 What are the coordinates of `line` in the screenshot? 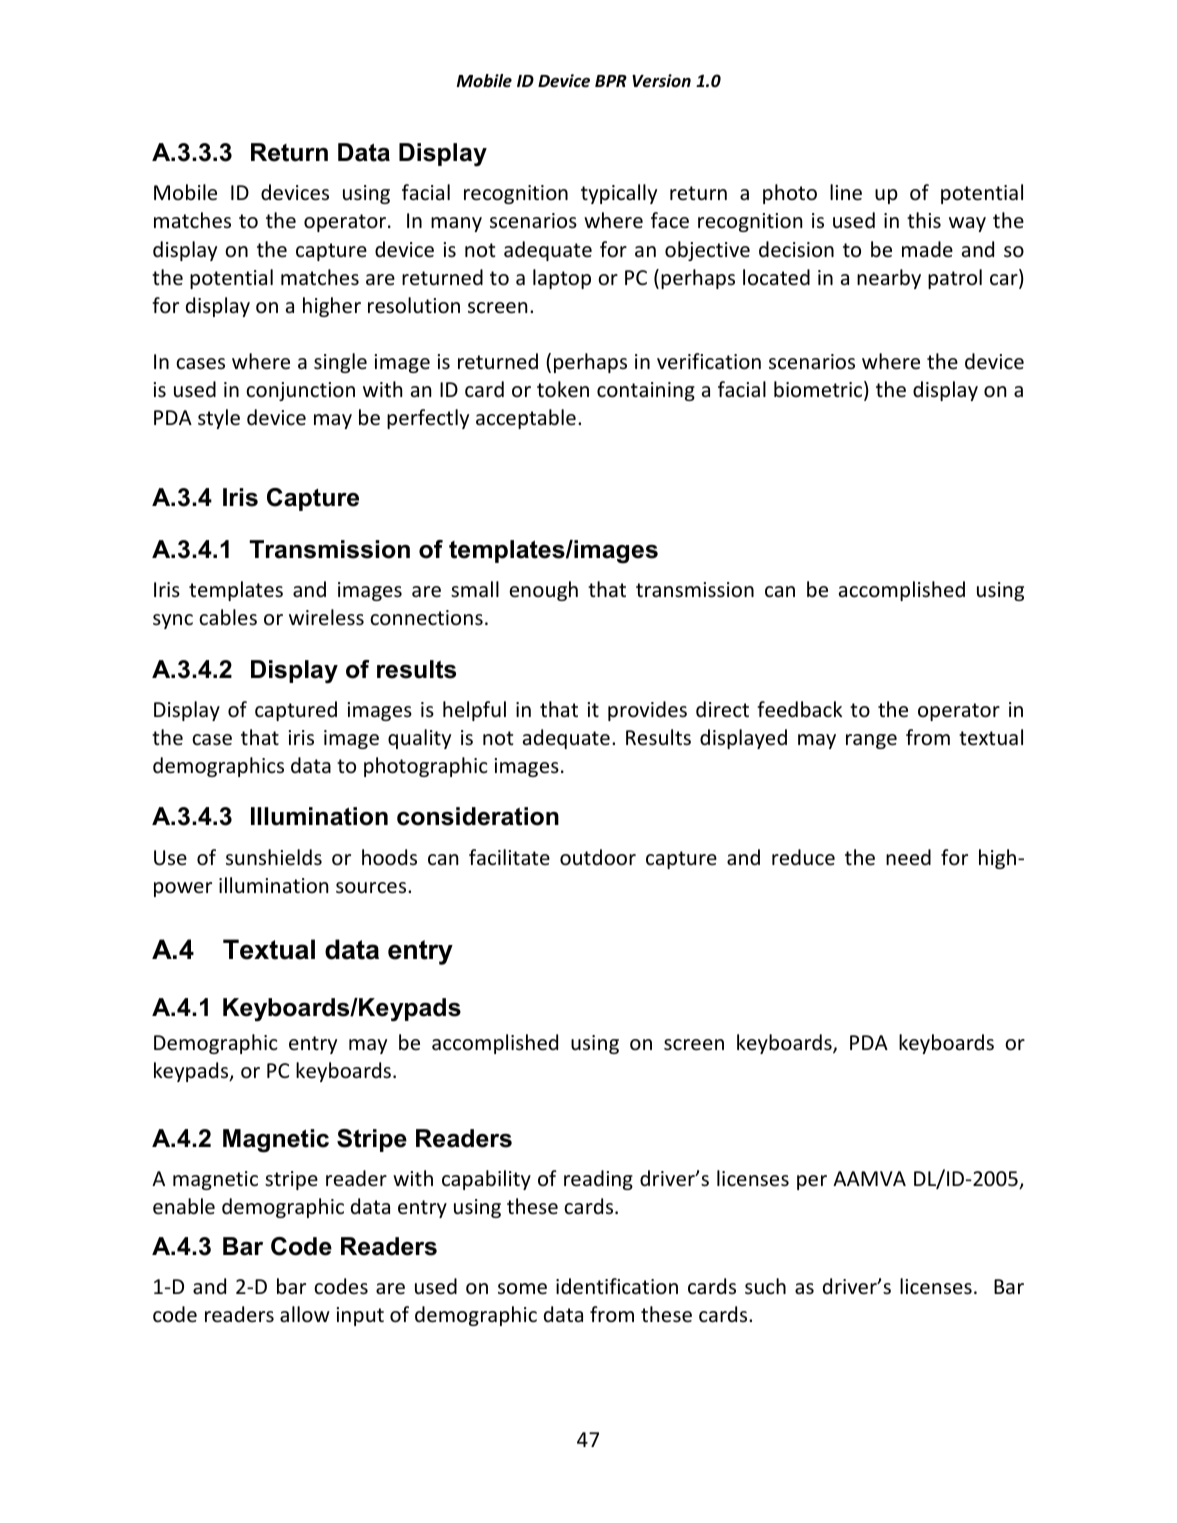 It's located at (846, 192).
